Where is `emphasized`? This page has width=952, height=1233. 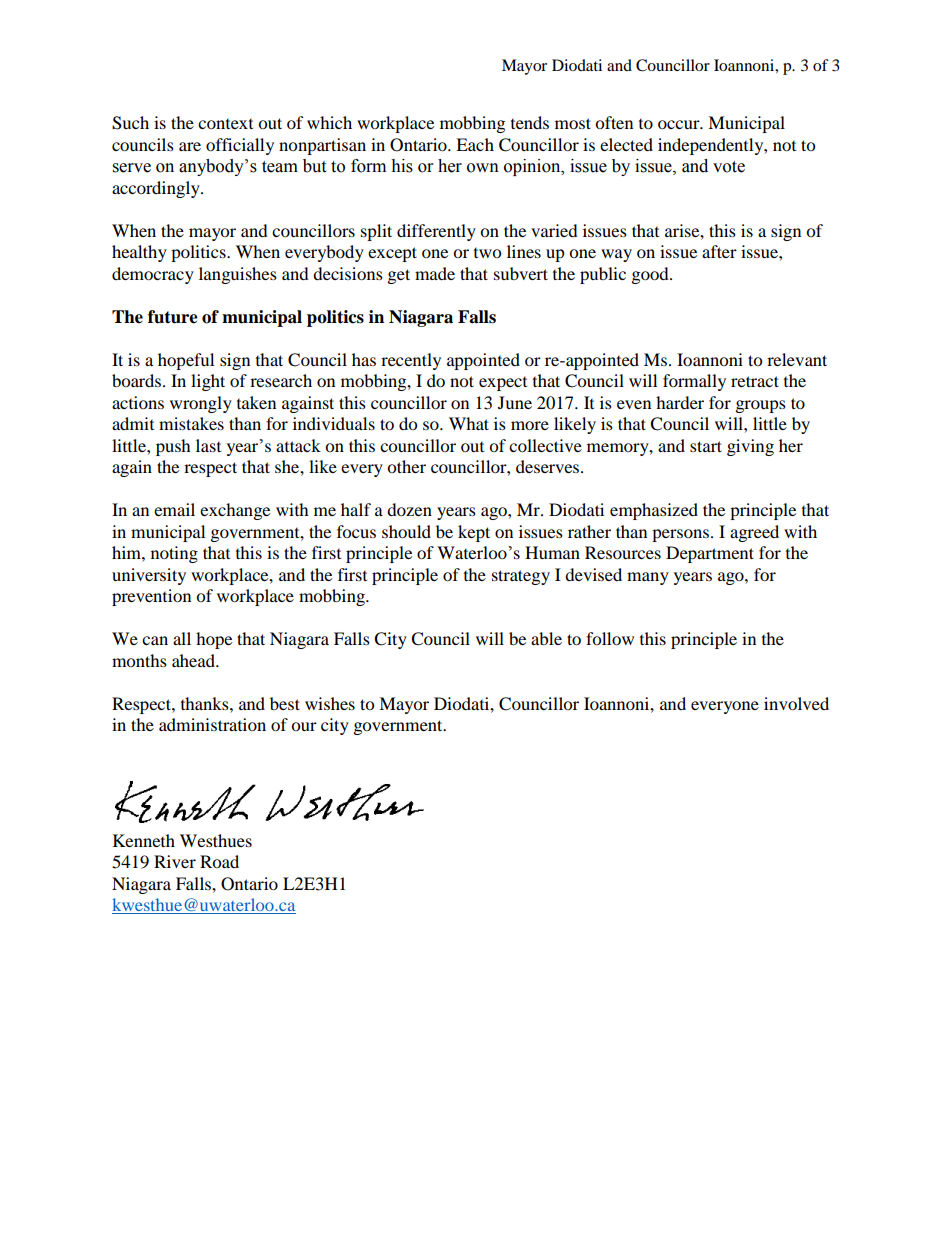
emphasized is located at coordinates (654, 511).
